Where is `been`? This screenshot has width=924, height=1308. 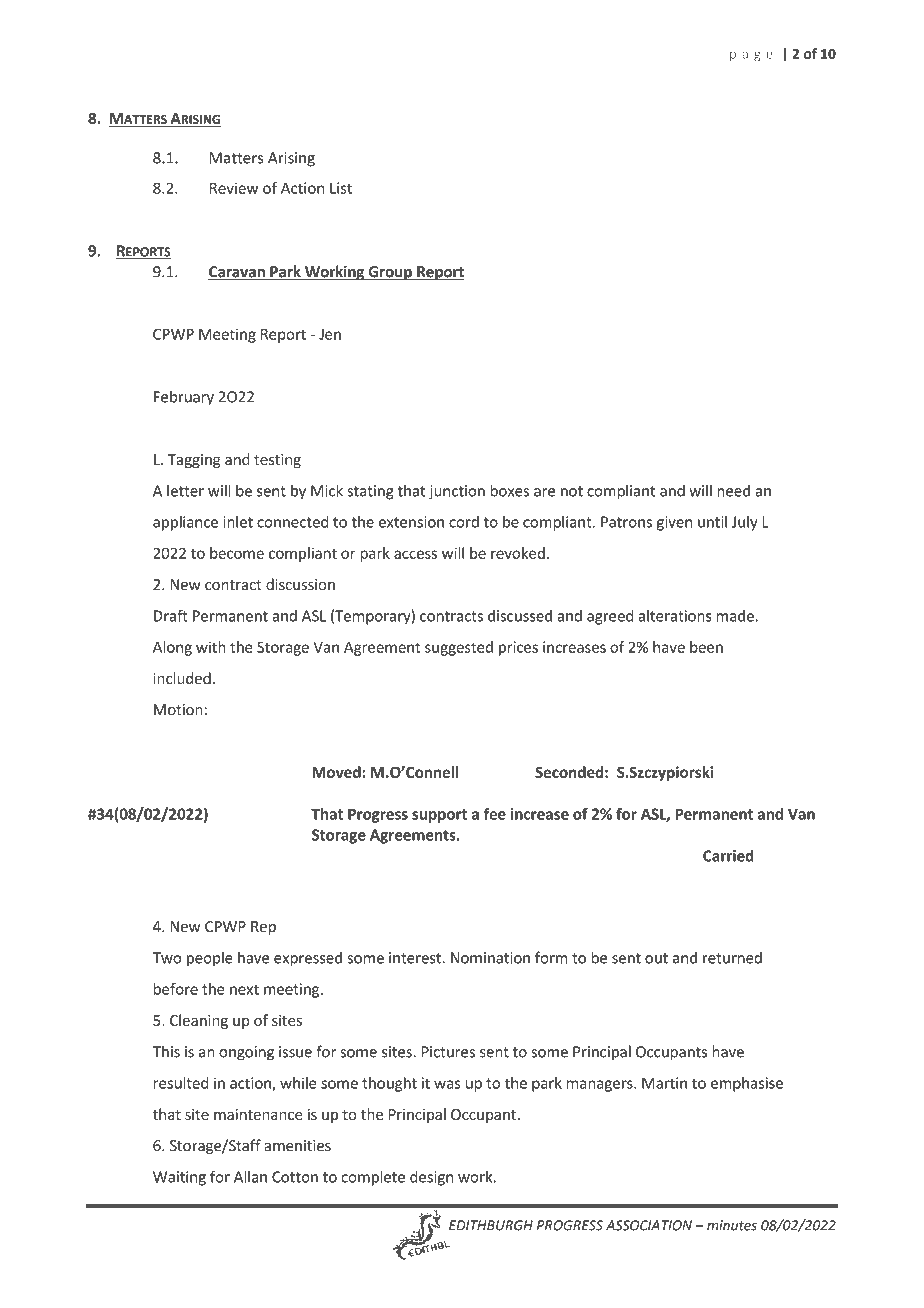 been is located at coordinates (706, 647).
